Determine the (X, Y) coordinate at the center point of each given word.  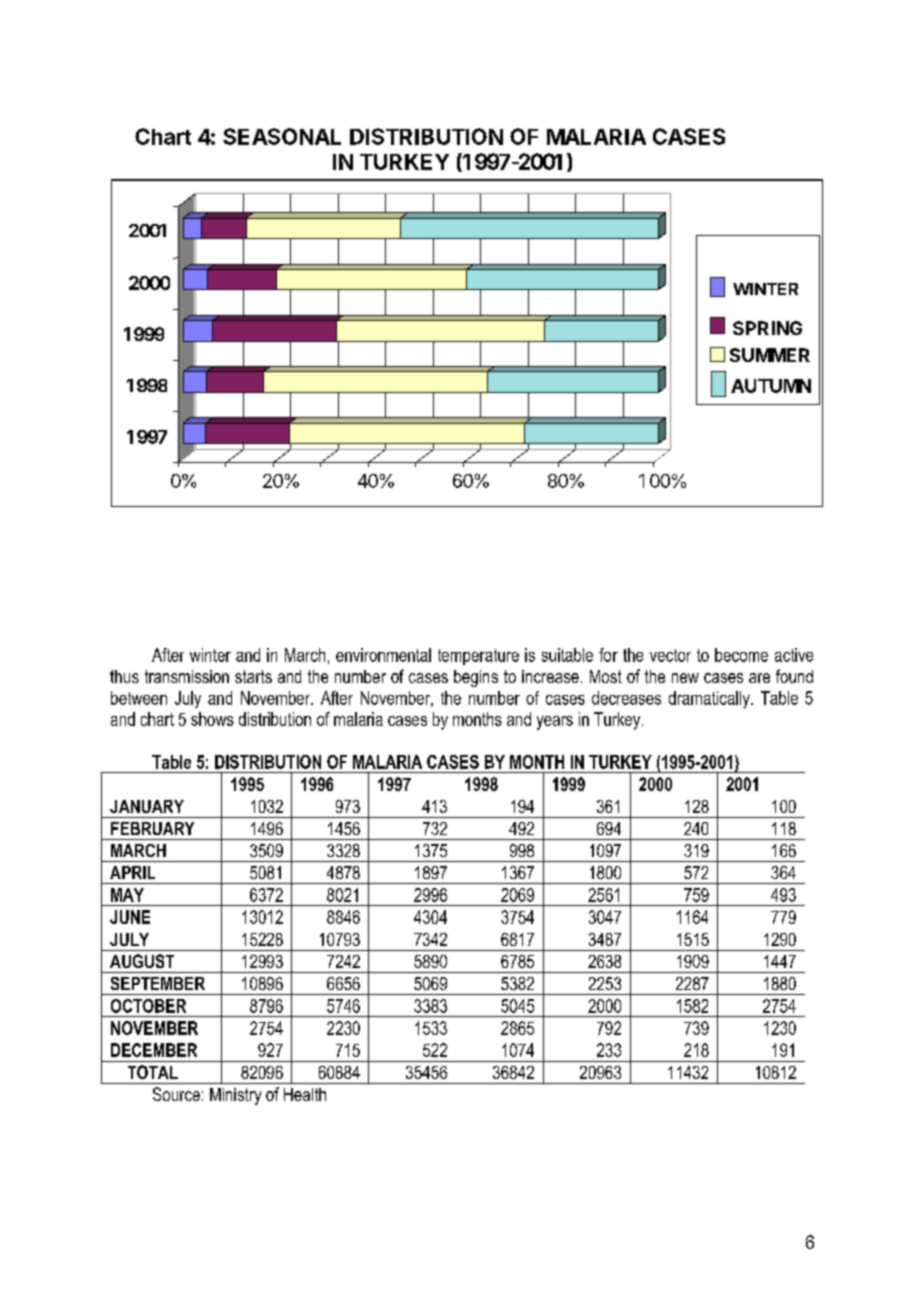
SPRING (767, 328)
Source (176, 1094)
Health (305, 1094)
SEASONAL (282, 136)
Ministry (235, 1096)
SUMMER (770, 355)
